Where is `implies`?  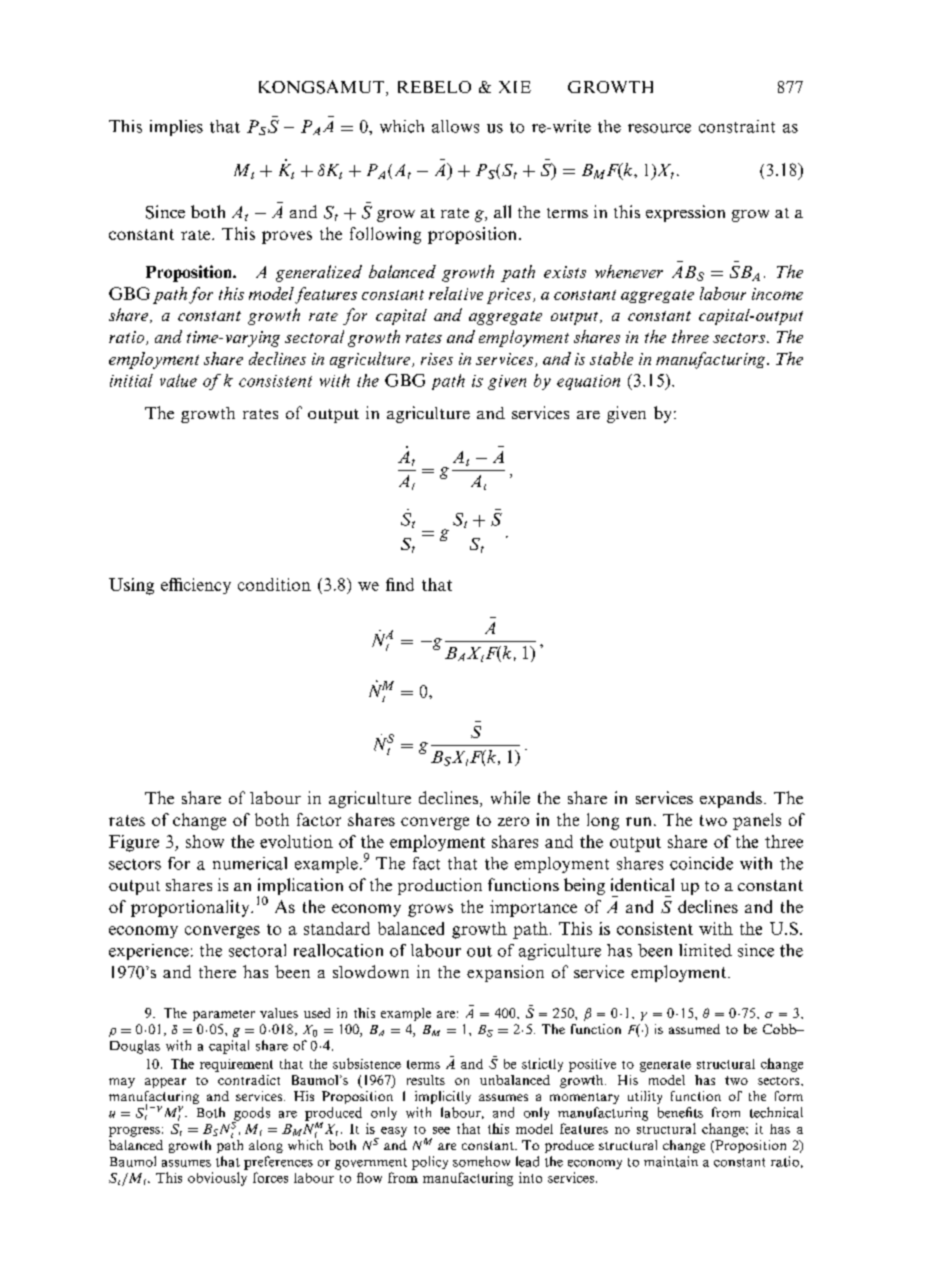 implies is located at coordinates (176, 128).
